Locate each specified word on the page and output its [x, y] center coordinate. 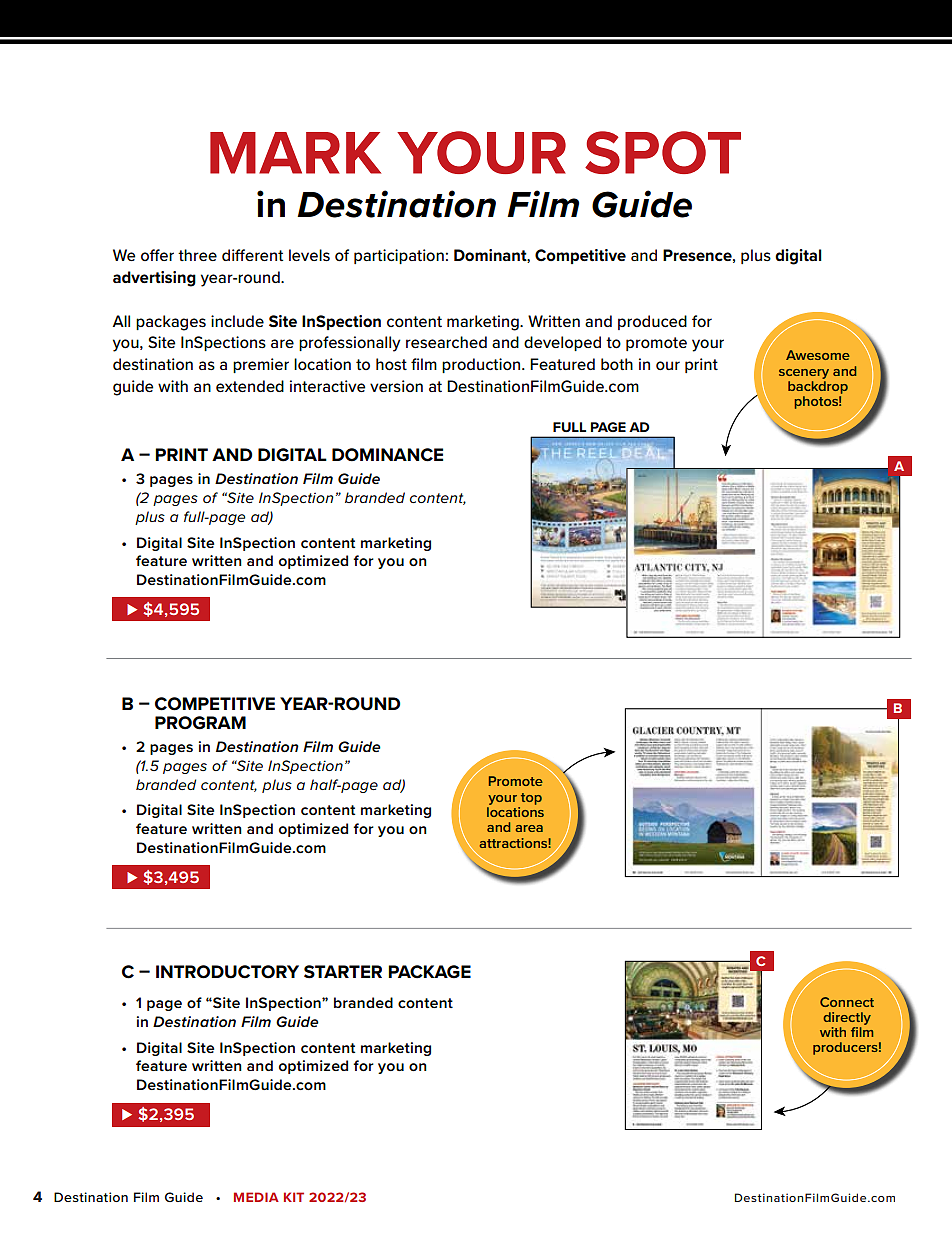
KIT [294, 1197]
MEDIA [256, 1197]
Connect [847, 1002]
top [531, 799]
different [252, 255]
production [482, 365]
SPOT [663, 152]
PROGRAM [200, 723]
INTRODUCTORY [227, 972]
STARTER [343, 972]
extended [250, 386]
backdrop [818, 387]
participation [399, 256]
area [529, 828]
